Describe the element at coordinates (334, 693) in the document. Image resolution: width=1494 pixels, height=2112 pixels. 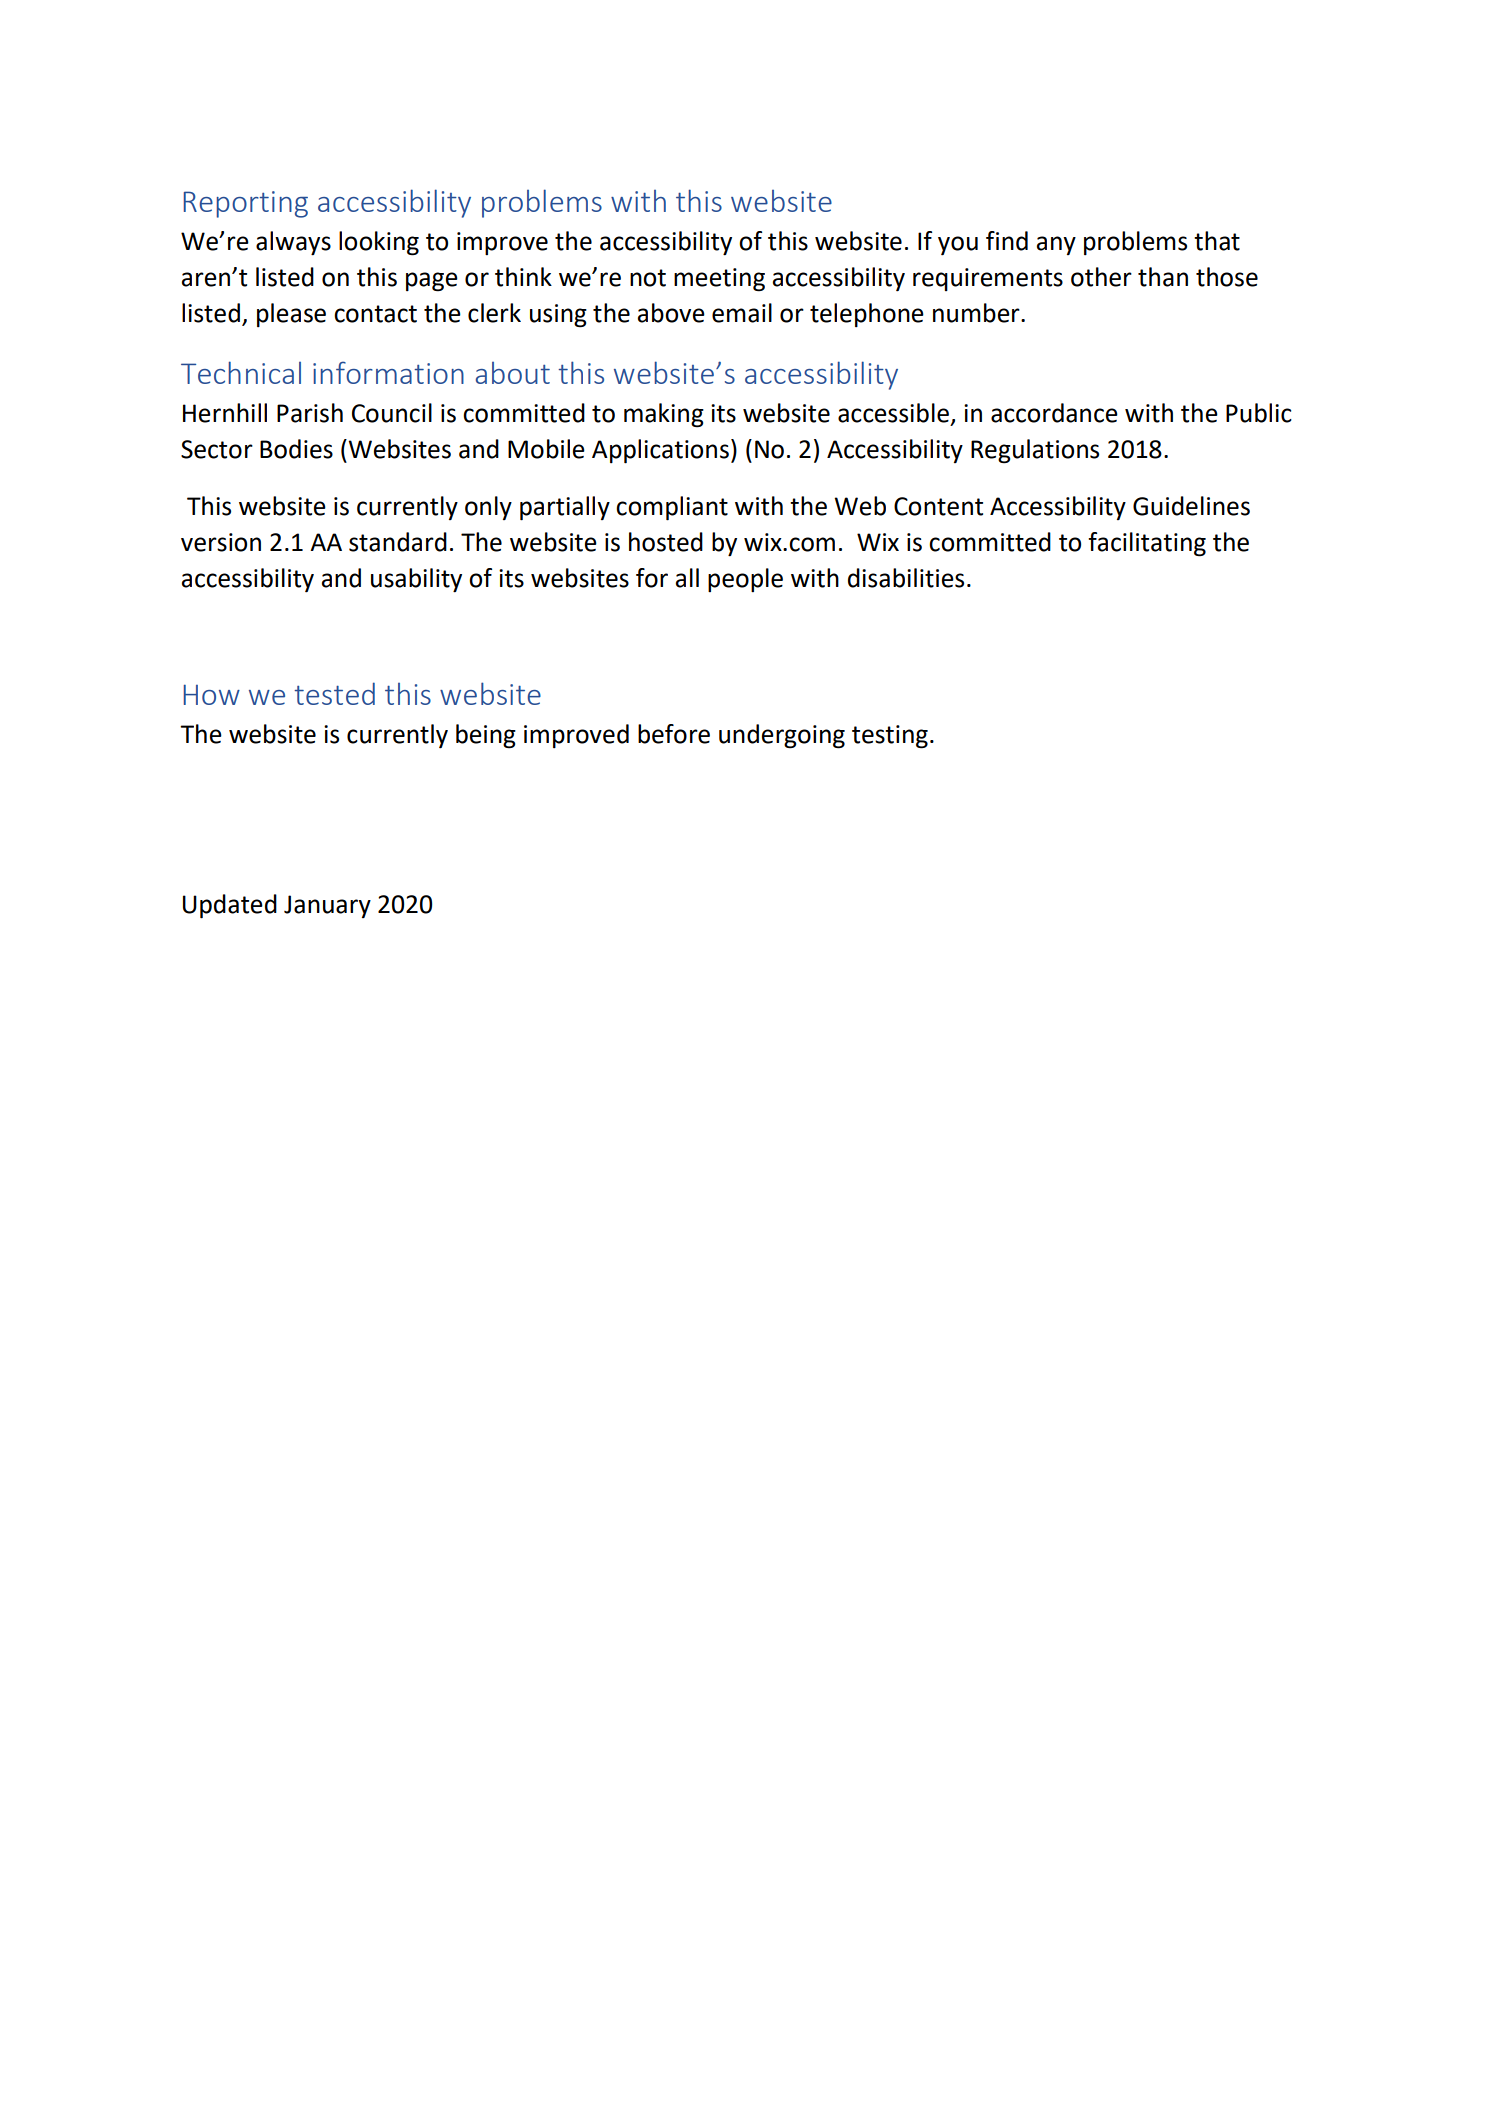
I see `tested` at that location.
